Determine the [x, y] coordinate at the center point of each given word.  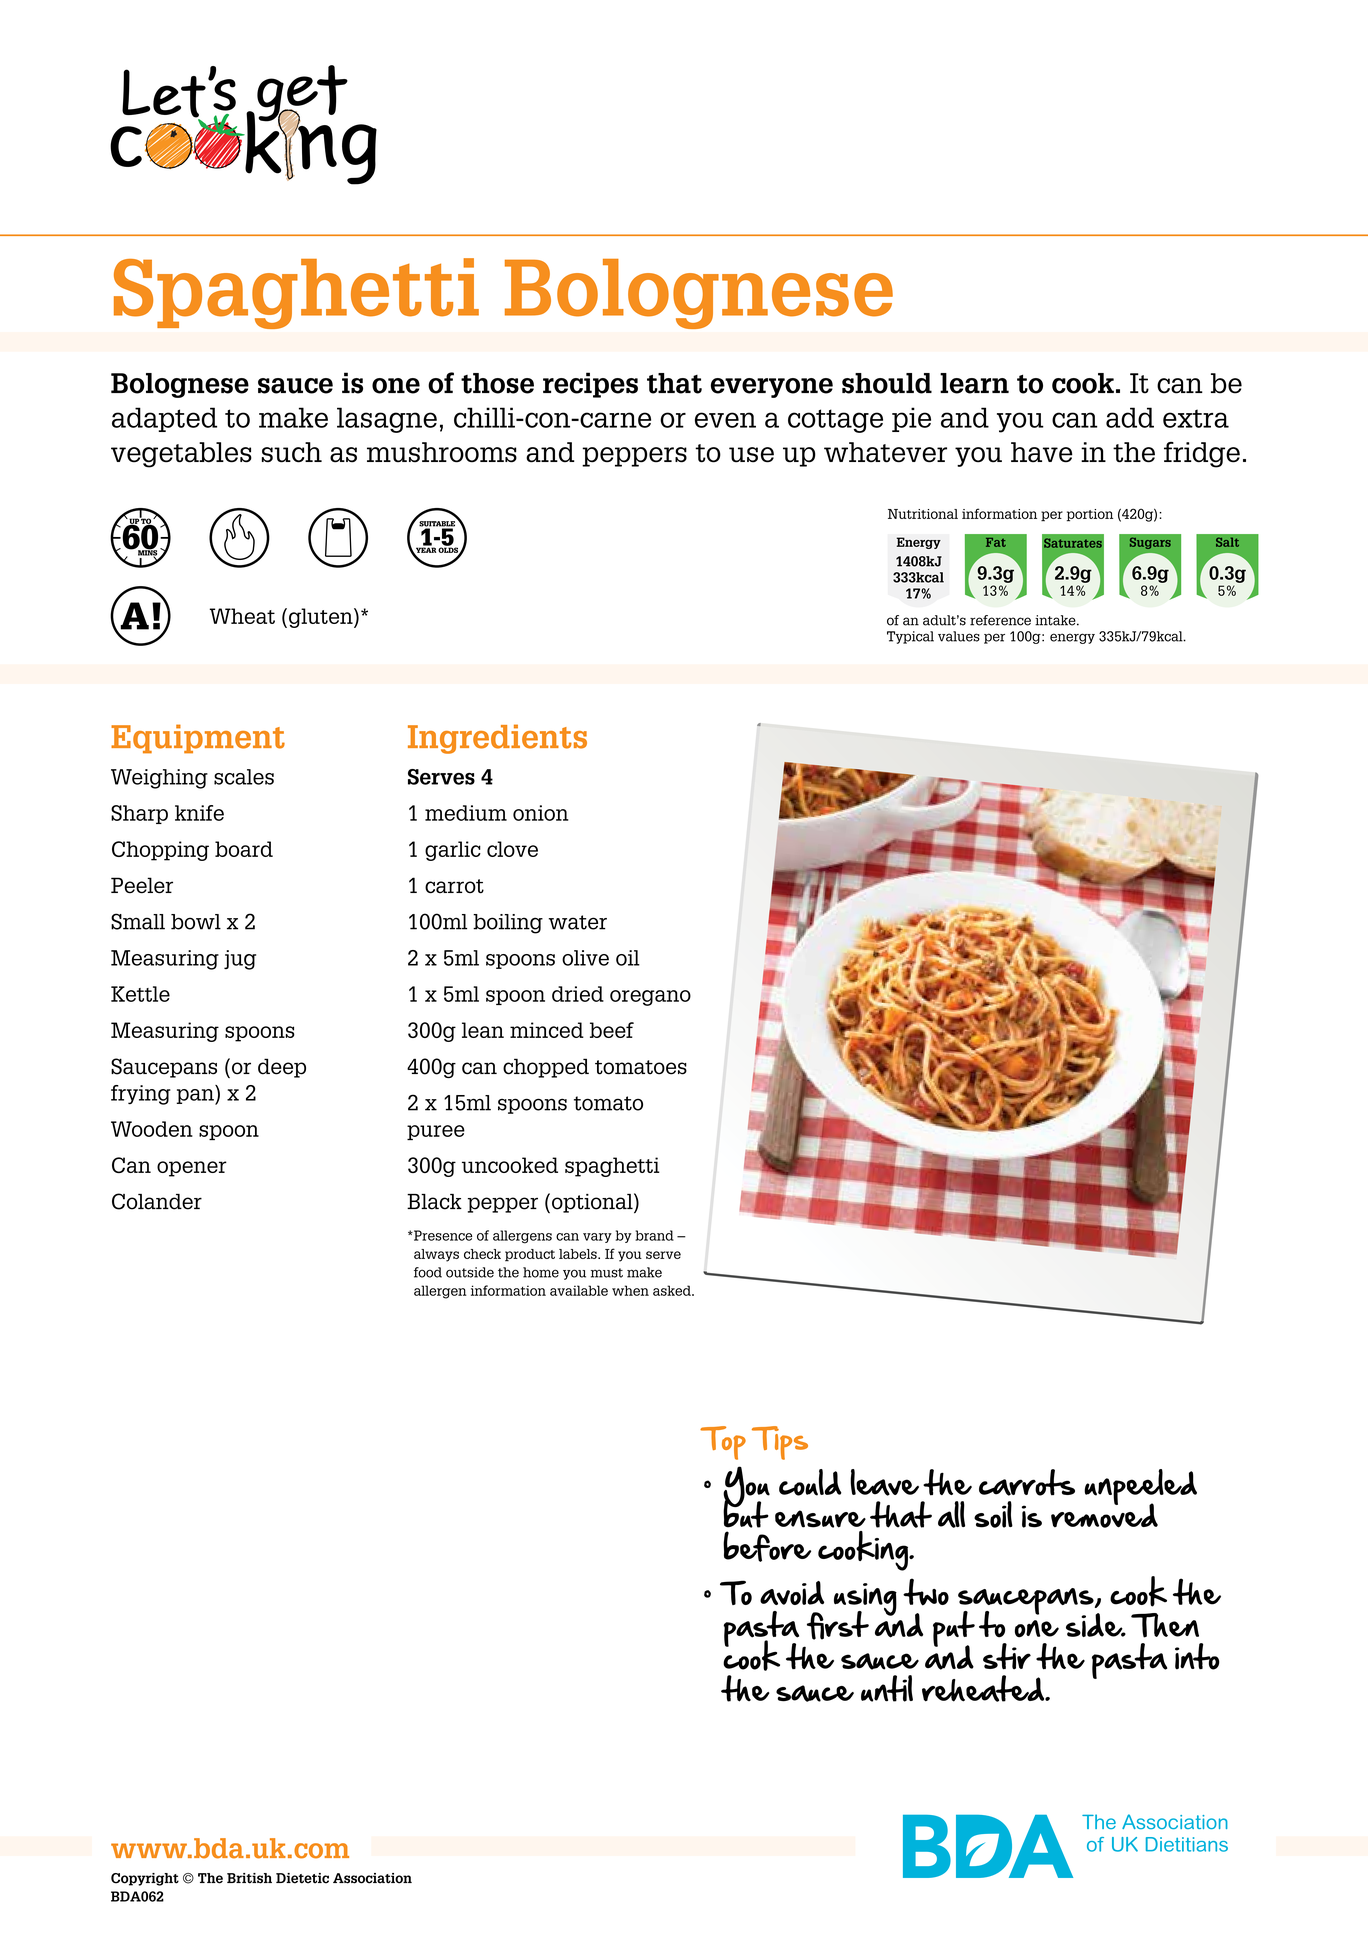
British [249, 1878]
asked [673, 1290]
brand [654, 1235]
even [725, 420]
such [292, 452]
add [1130, 417]
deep [282, 1068]
